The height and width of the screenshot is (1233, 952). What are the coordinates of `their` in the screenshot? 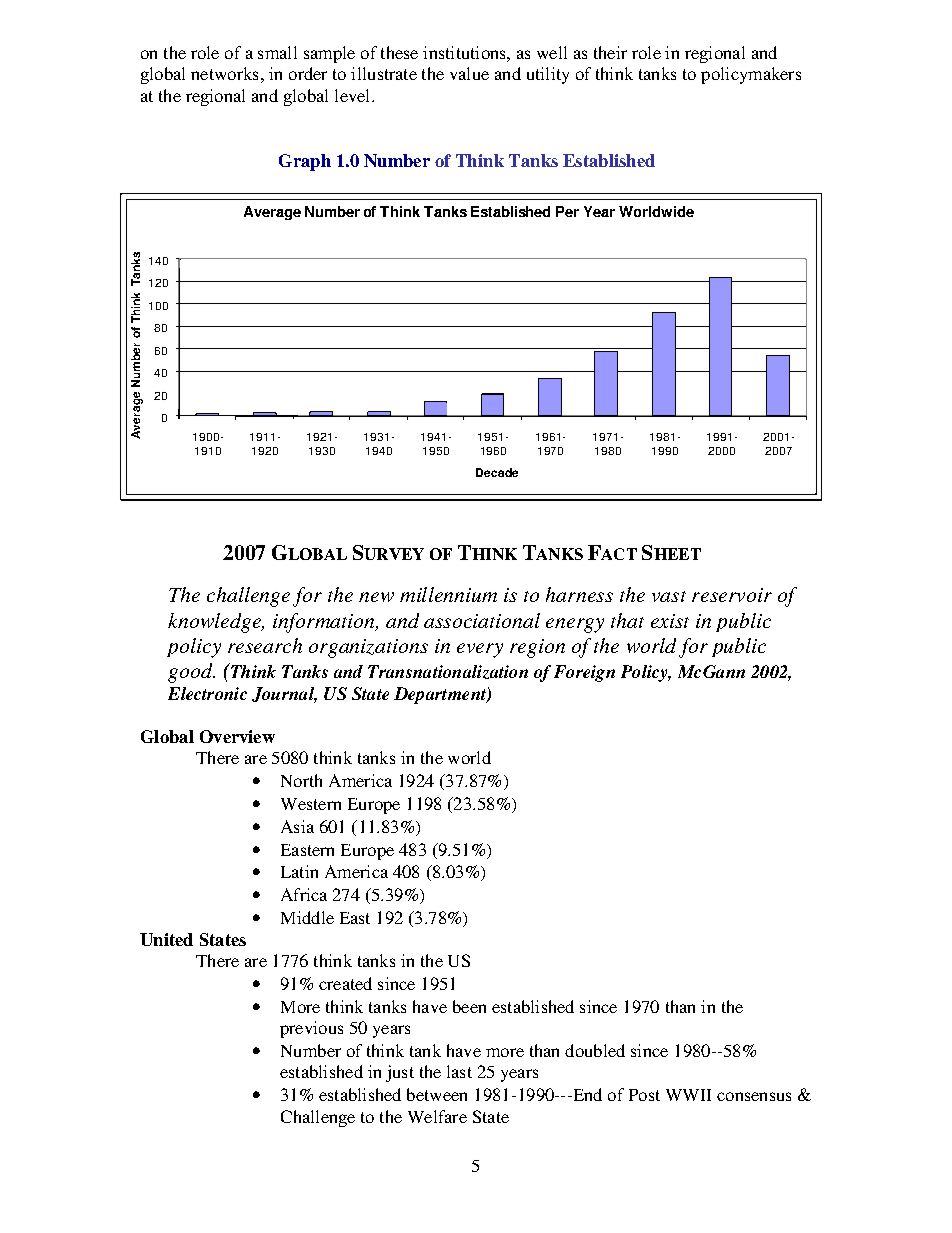 It's located at (610, 52).
